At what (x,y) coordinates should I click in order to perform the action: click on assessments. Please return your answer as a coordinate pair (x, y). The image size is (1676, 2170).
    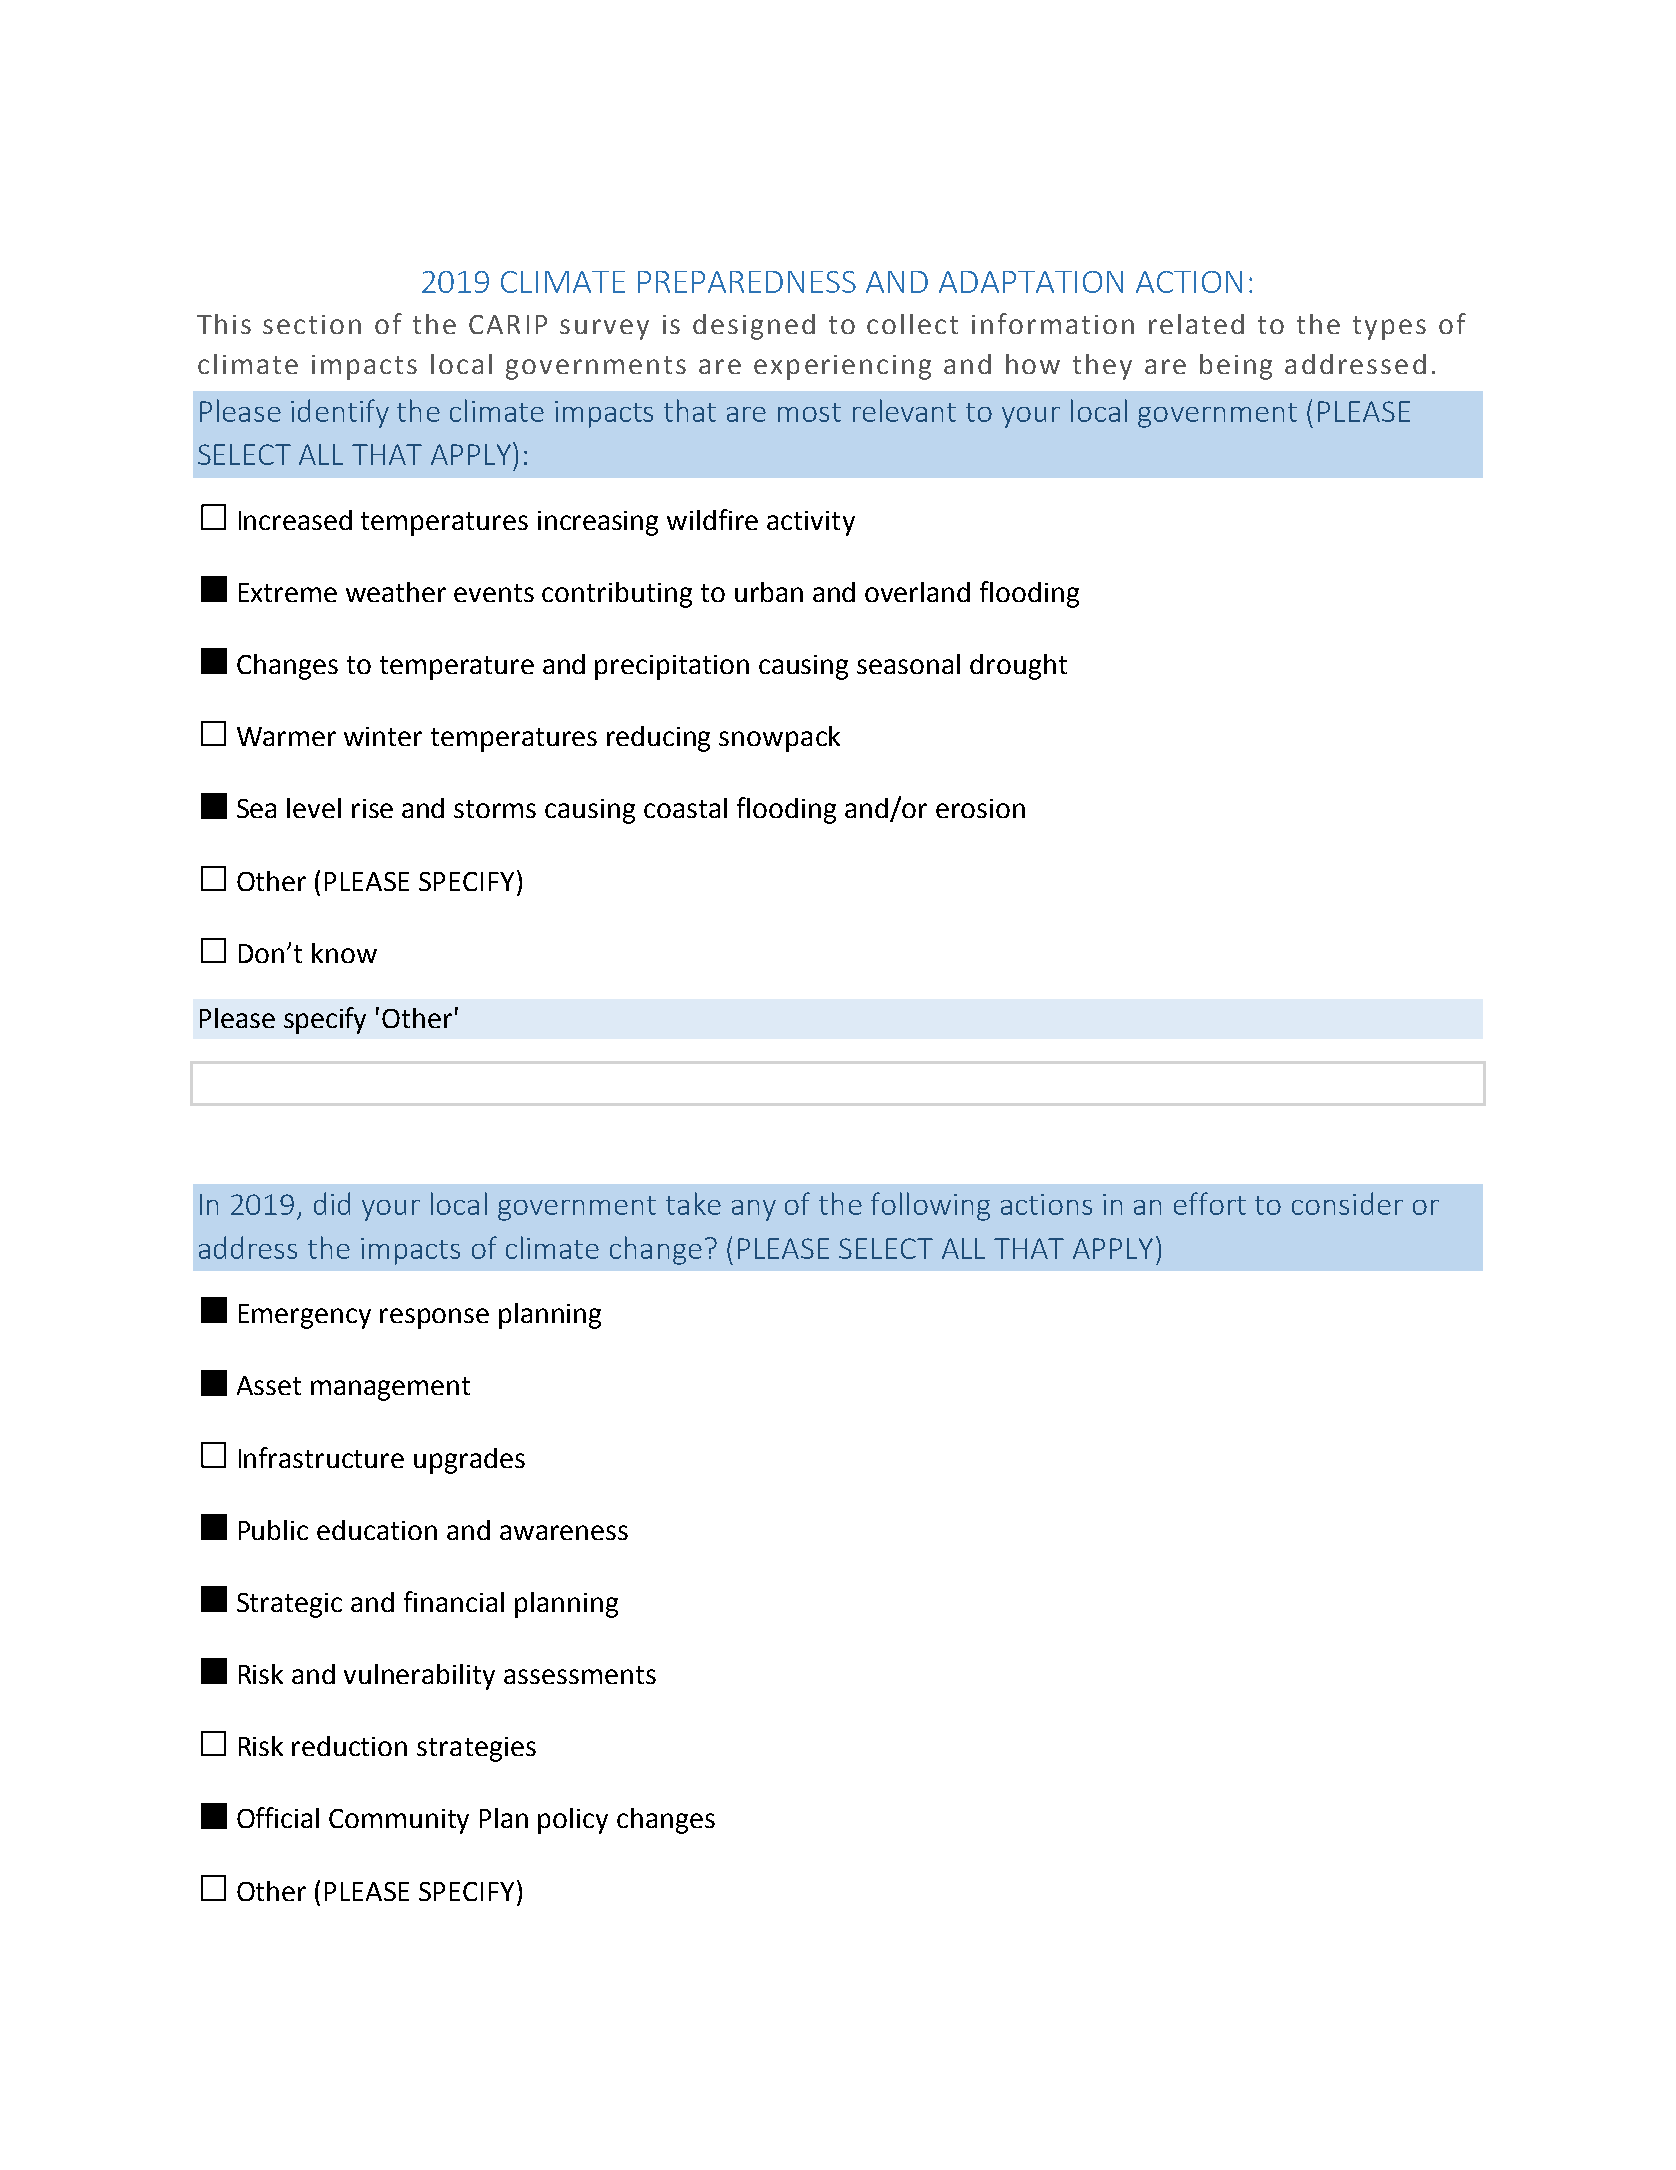
    Looking at the image, I should click on (580, 1675).
